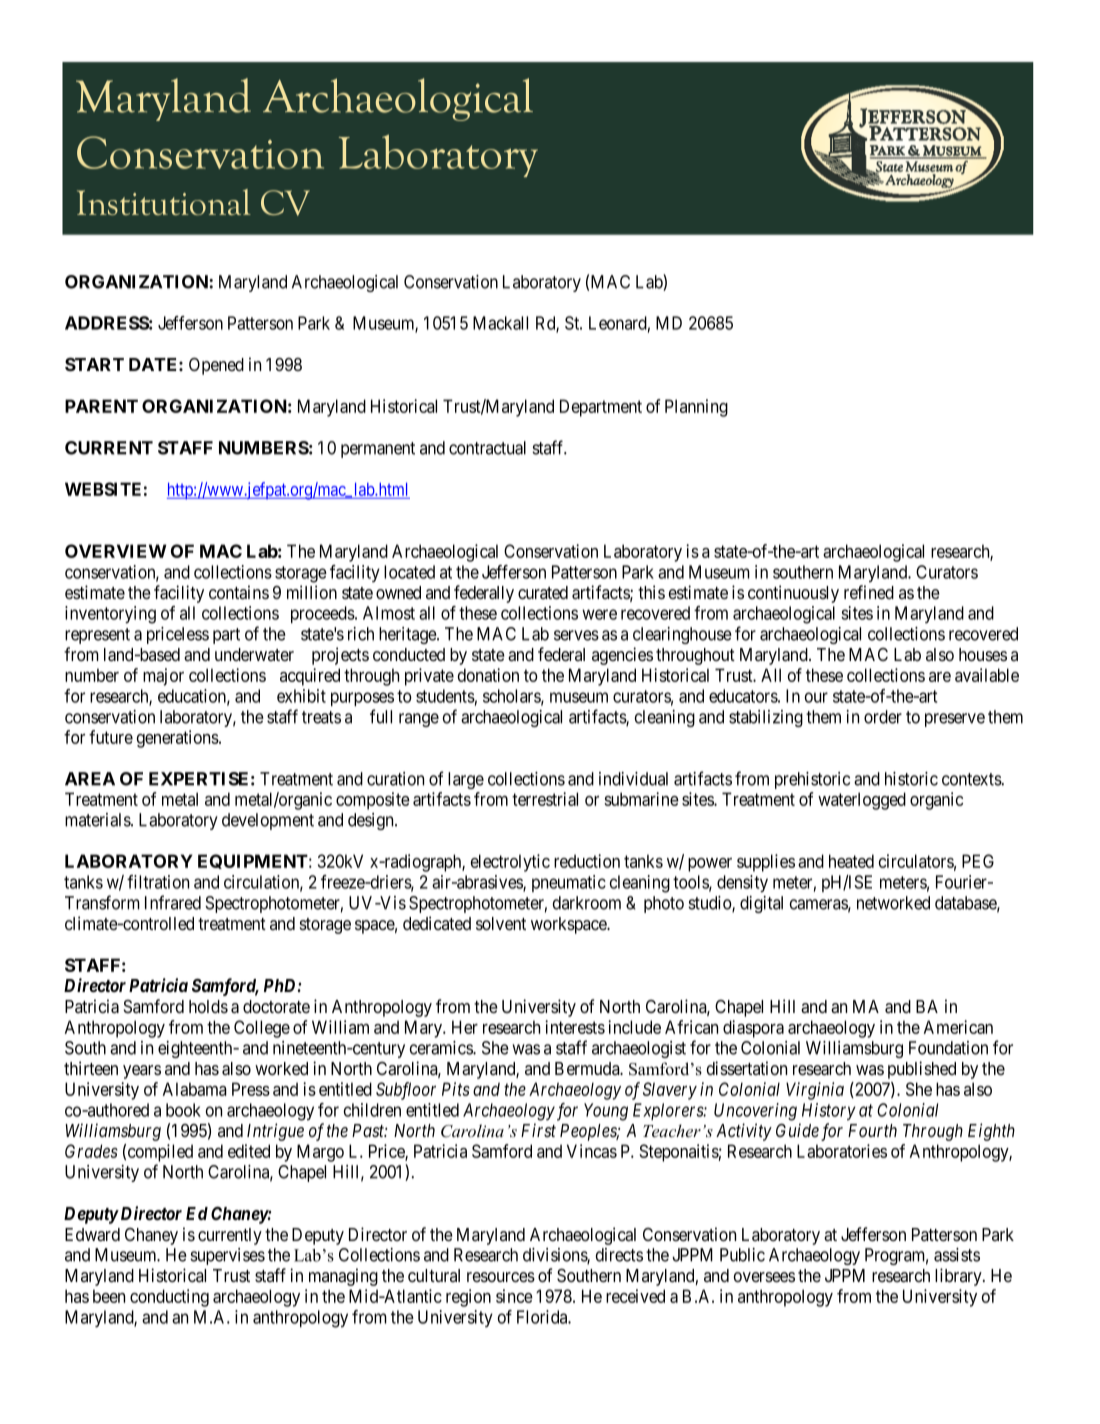  I want to click on supervises, so click(227, 1256).
